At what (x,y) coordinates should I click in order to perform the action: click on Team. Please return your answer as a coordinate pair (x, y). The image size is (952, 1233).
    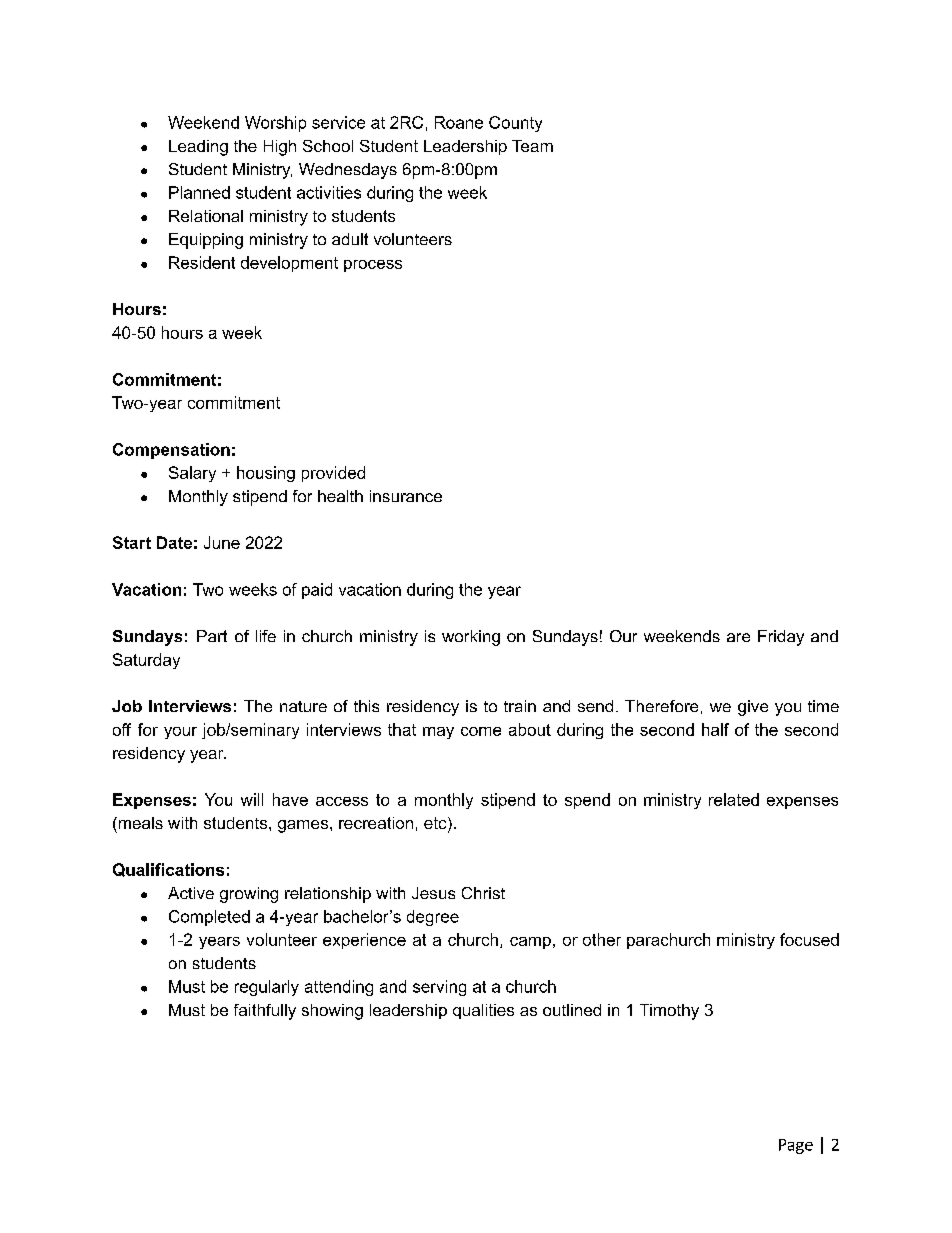
    Looking at the image, I should click on (532, 146).
